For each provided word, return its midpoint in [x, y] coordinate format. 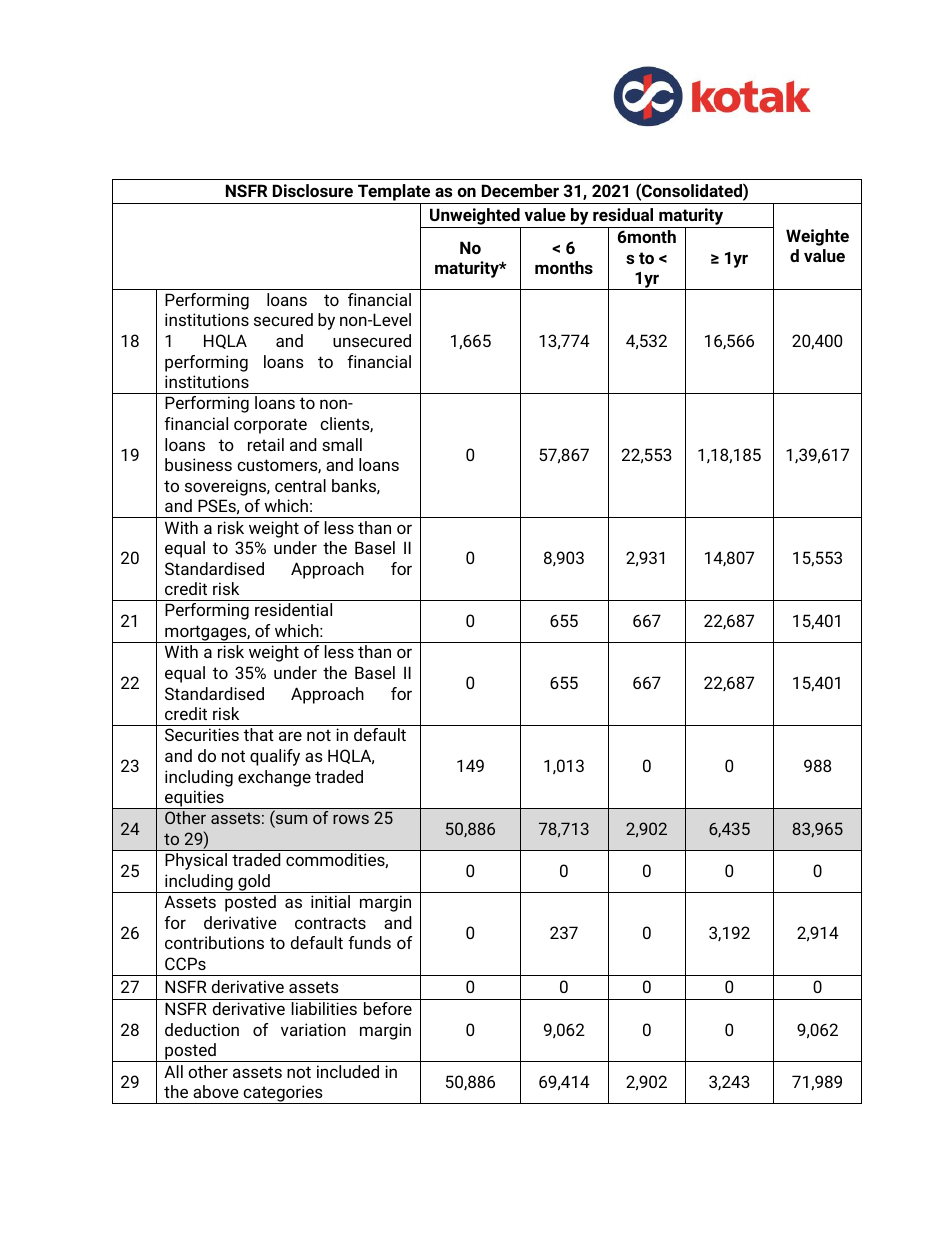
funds [369, 942]
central [300, 485]
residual [623, 214]
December [520, 190]
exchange [274, 778]
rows [351, 819]
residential [293, 609]
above [216, 1091]
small [342, 444]
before [388, 1008]
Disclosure [313, 190]
